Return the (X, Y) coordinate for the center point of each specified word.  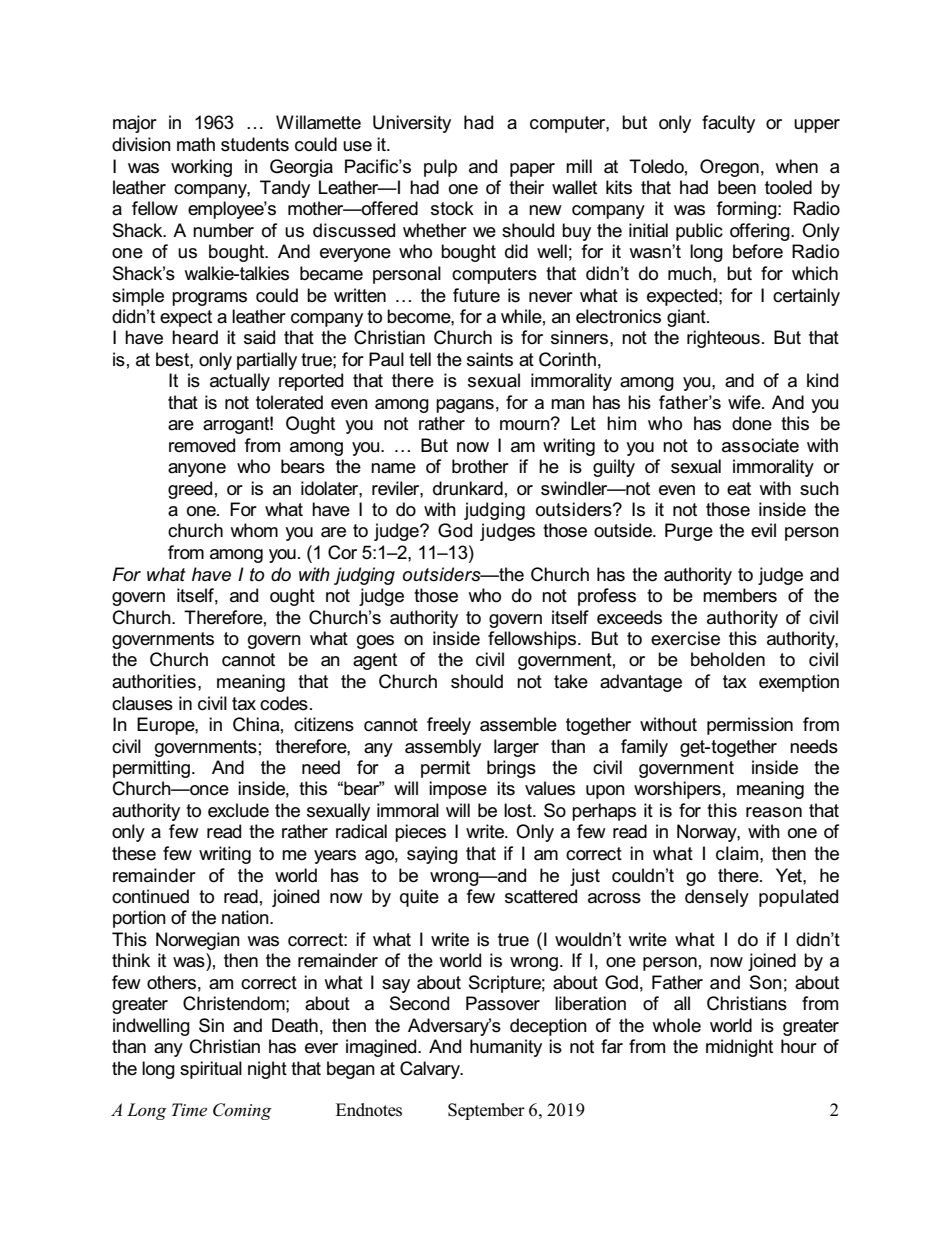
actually (240, 382)
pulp (440, 168)
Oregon (729, 168)
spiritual (211, 1070)
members (740, 595)
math (196, 144)
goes (375, 642)
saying (432, 855)
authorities (154, 681)
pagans (465, 406)
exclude (238, 810)
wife (745, 402)
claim (738, 853)
